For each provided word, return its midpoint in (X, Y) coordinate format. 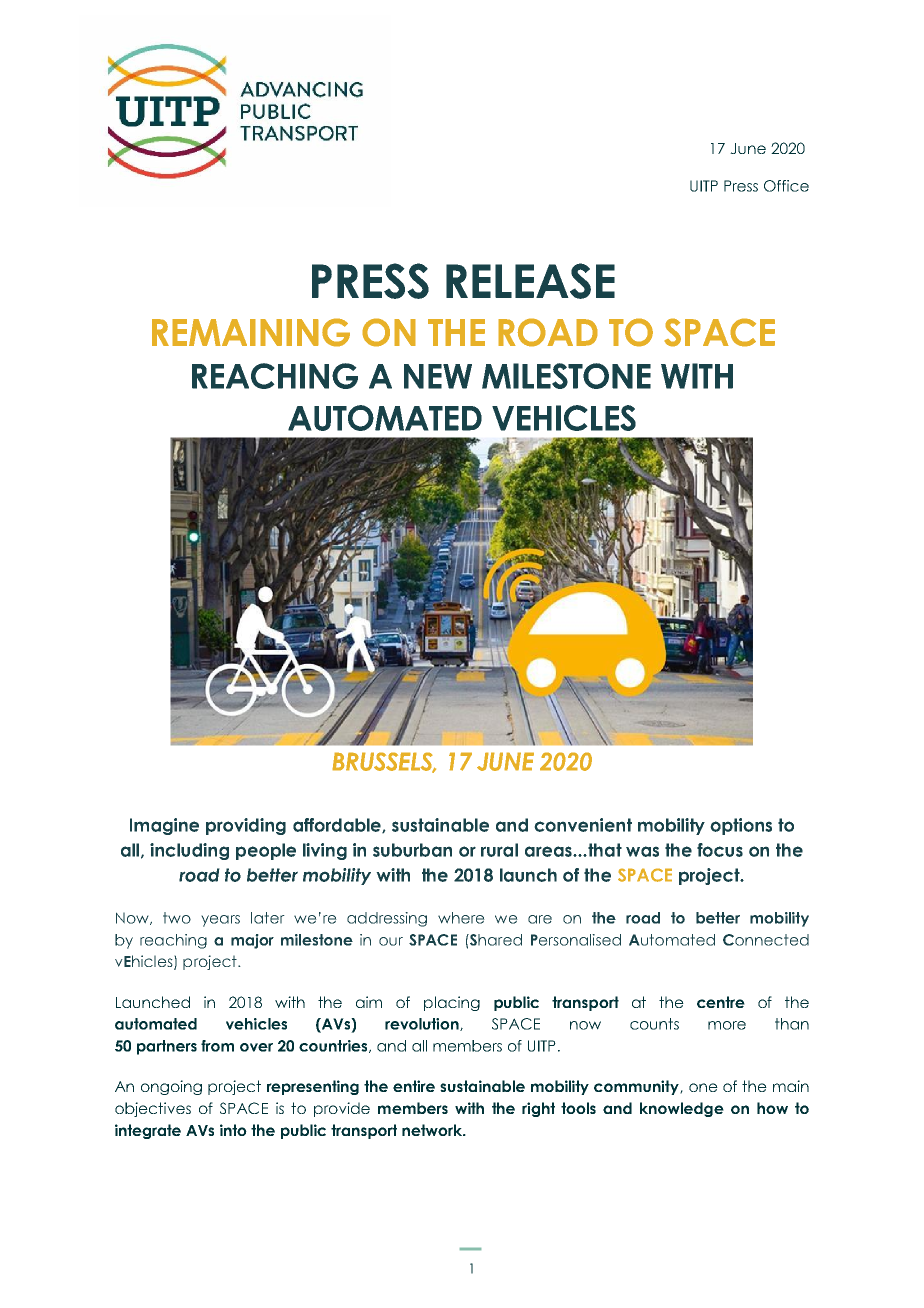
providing (246, 826)
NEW (438, 376)
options (741, 826)
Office (786, 186)
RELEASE (530, 281)
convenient (583, 825)
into (233, 1130)
